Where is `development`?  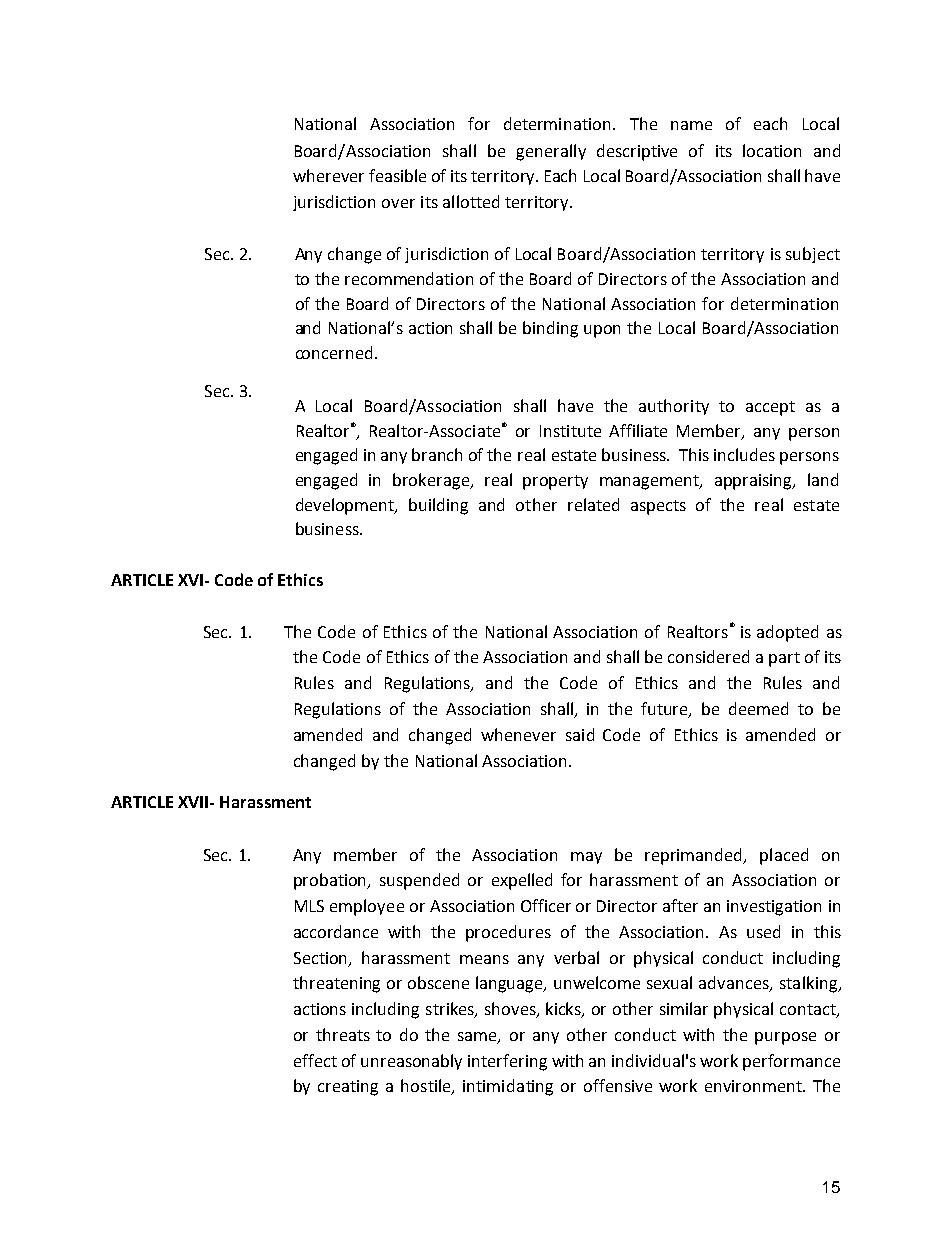 development is located at coordinates (346, 506).
